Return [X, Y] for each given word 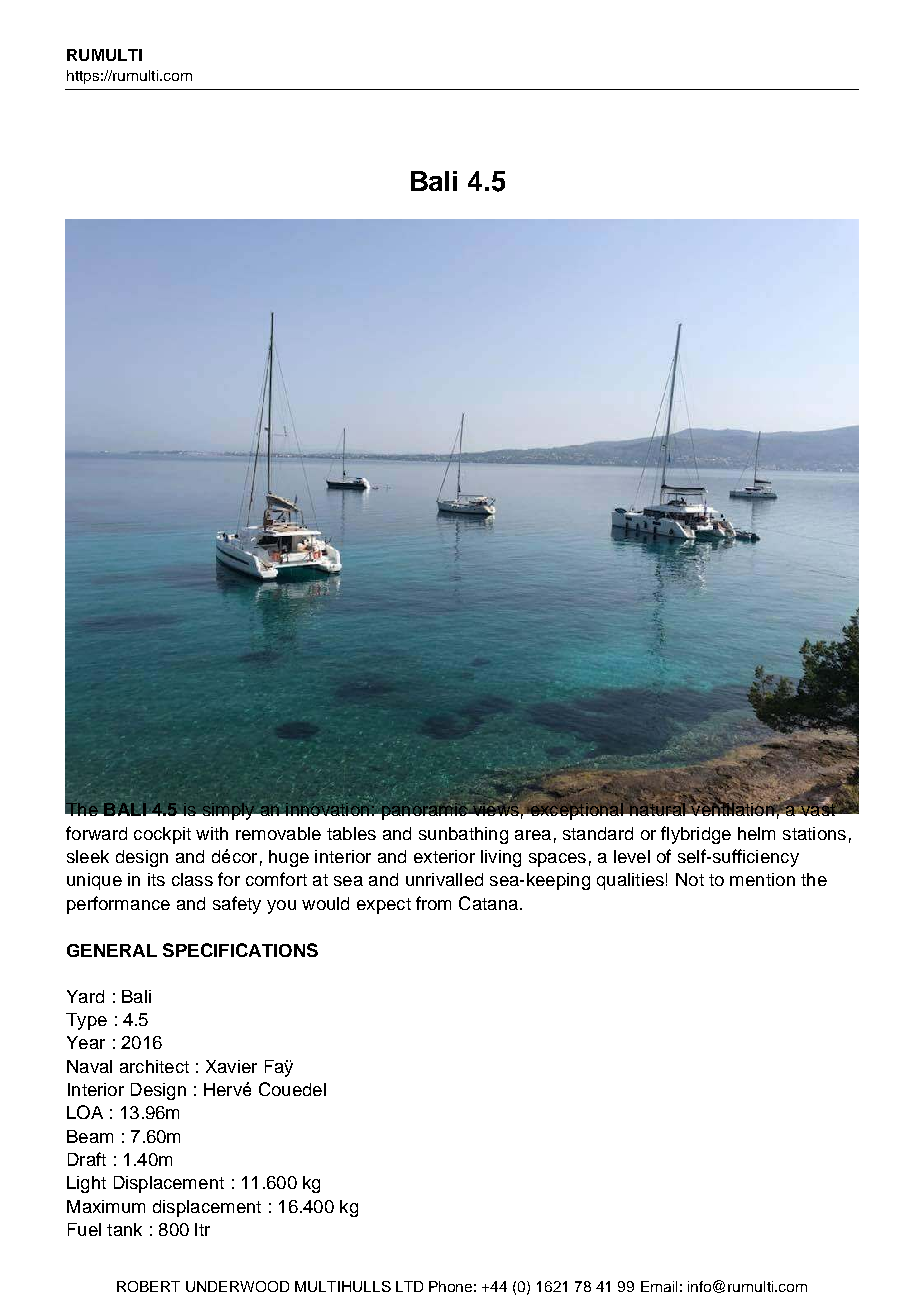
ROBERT [148, 1286]
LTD [409, 1286]
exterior [444, 856]
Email [659, 1286]
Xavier [231, 1066]
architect [154, 1066]
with [212, 833]
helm [756, 833]
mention [762, 879]
